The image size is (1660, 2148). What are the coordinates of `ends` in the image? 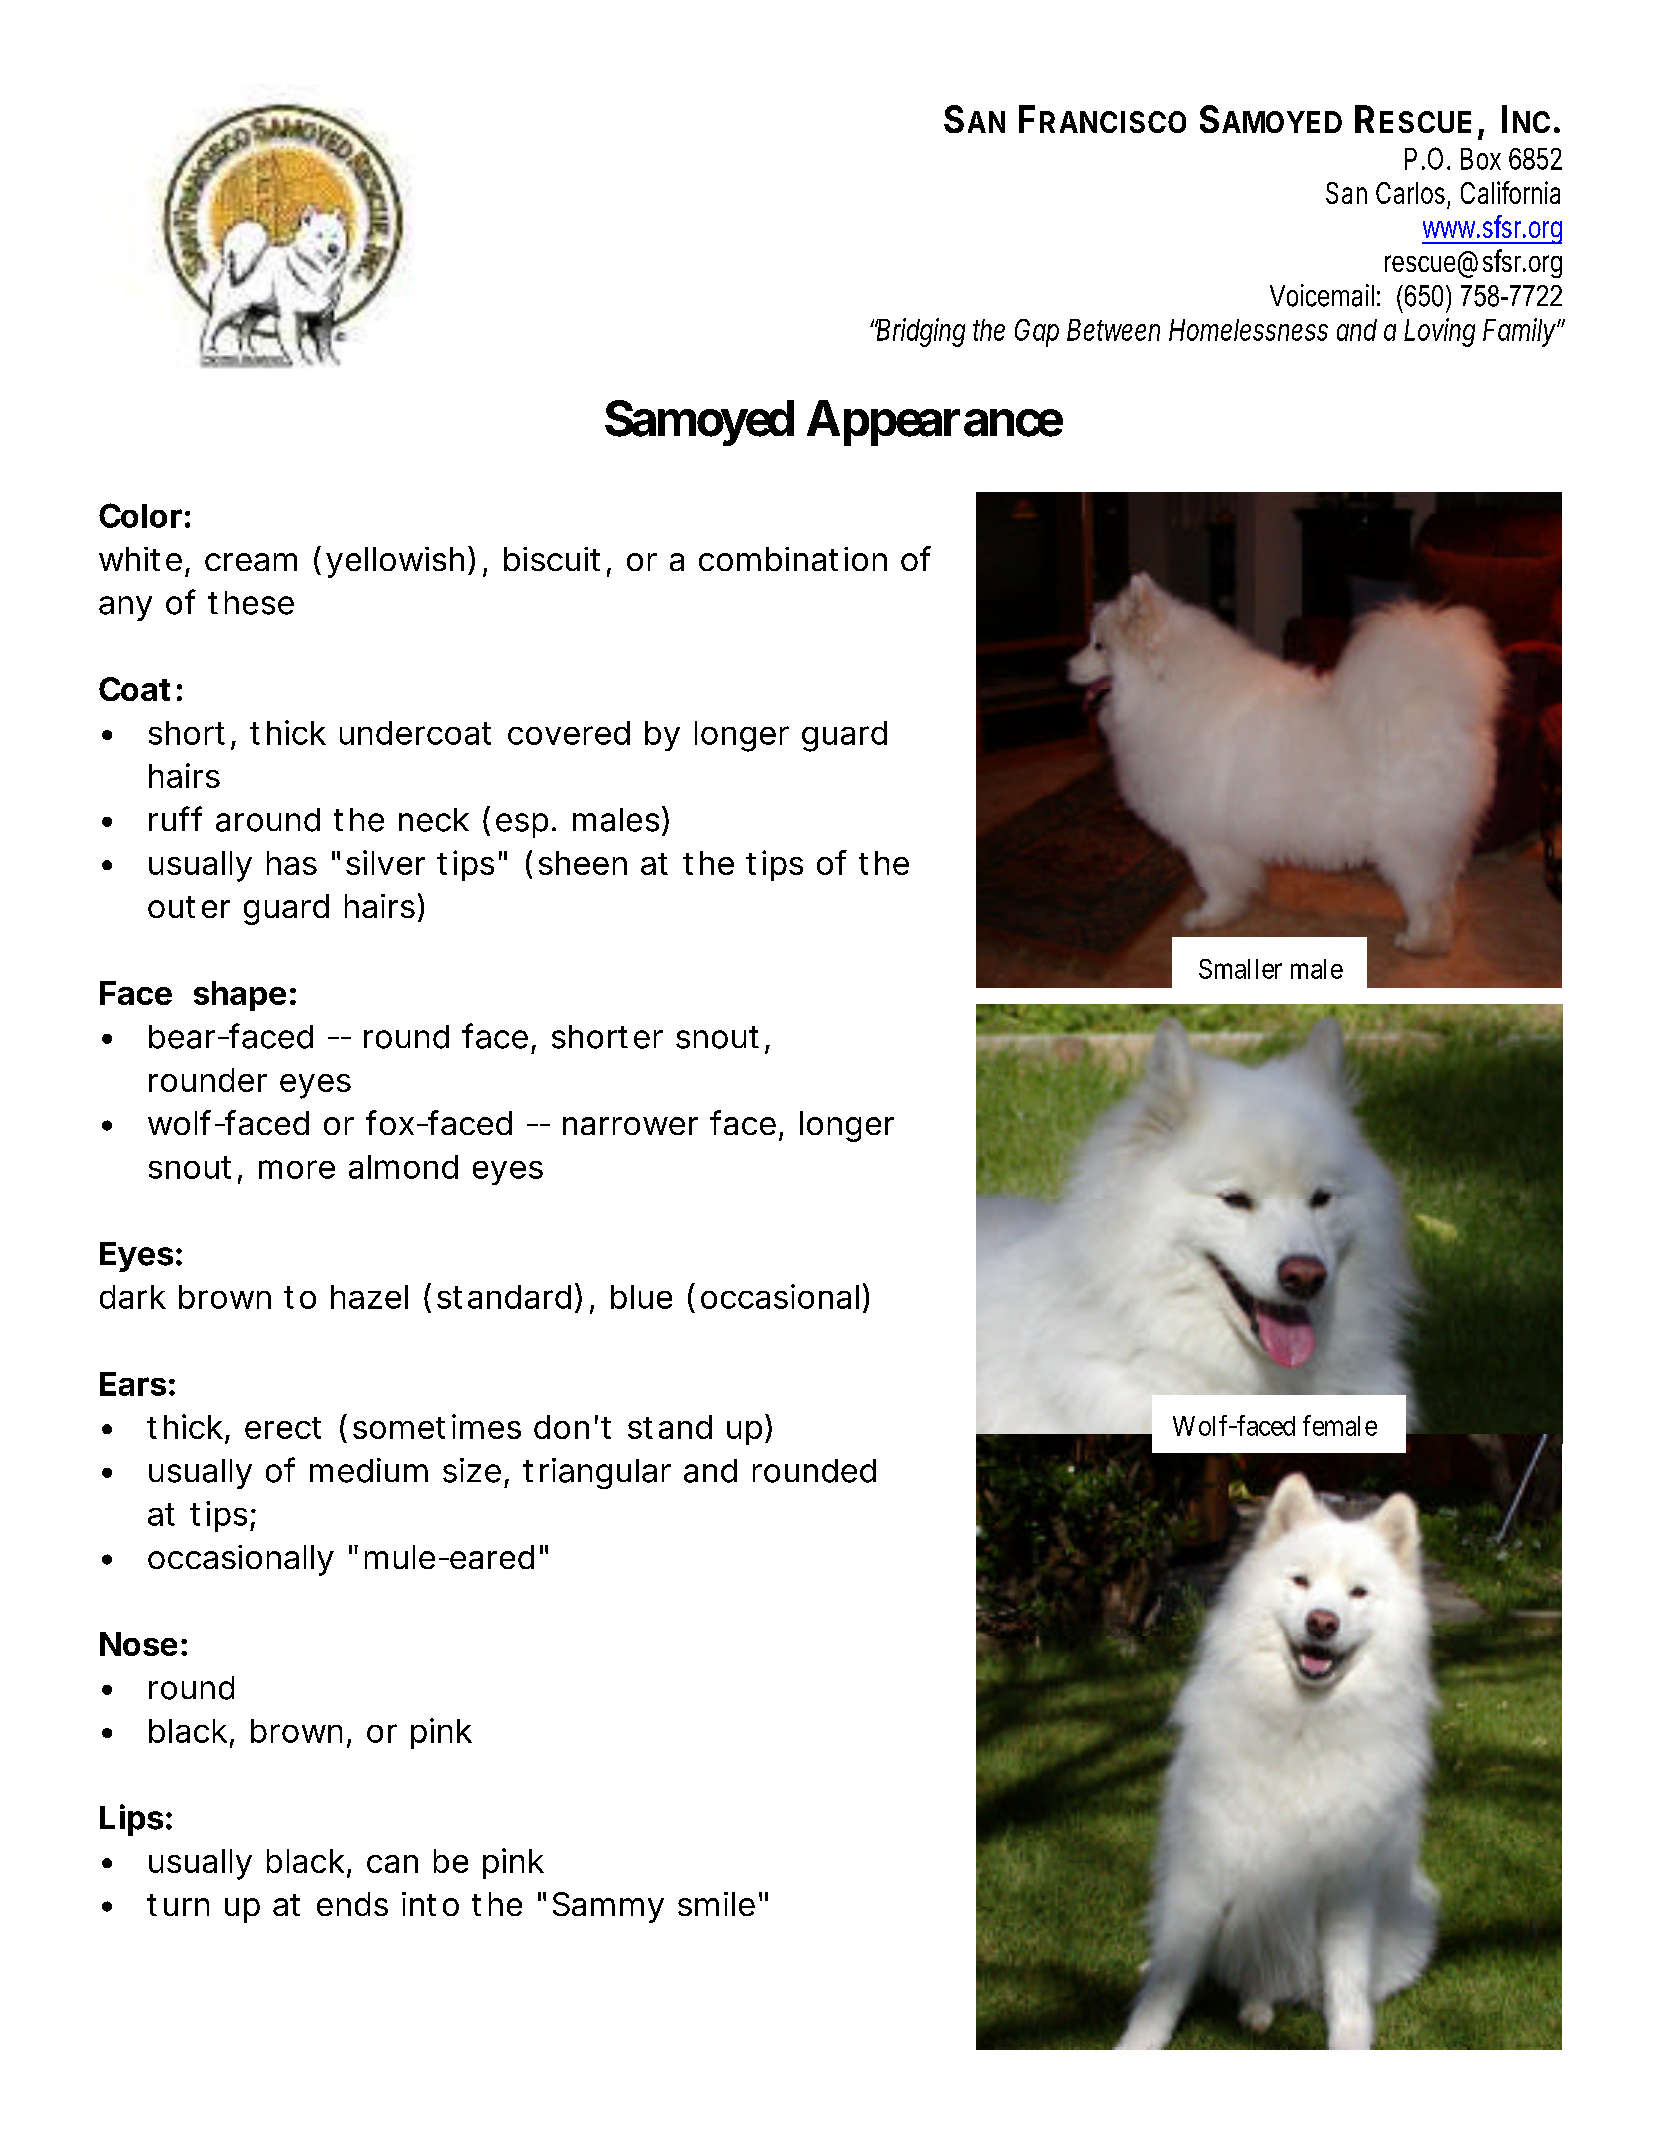 It's located at (352, 1904).
